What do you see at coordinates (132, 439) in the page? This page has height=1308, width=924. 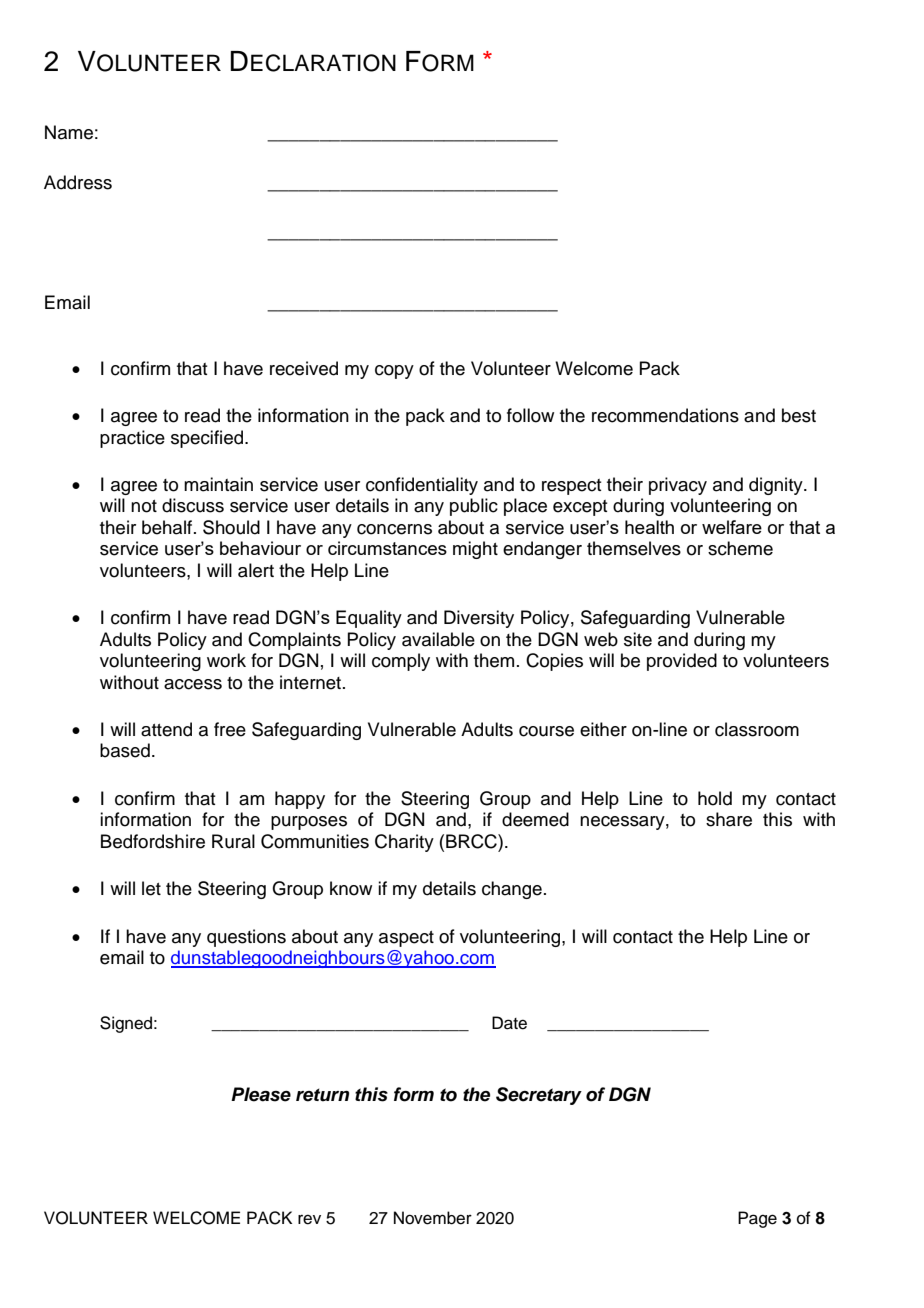 I see `practice` at bounding box center [132, 439].
